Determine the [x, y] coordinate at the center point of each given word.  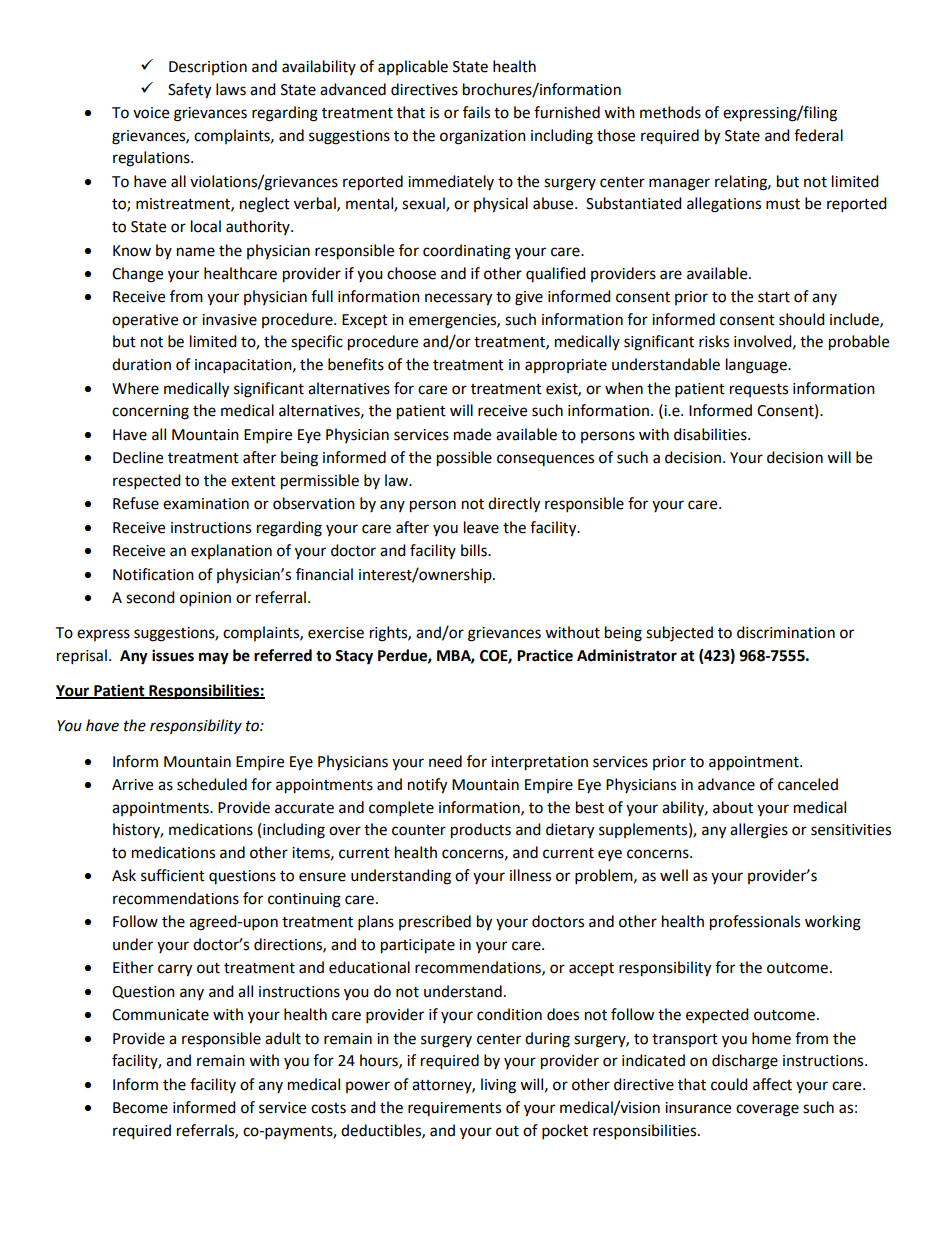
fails [476, 112]
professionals [755, 923]
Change [137, 275]
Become [140, 1108]
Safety [189, 91]
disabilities [711, 434]
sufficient [173, 875]
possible [464, 459]
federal [818, 135]
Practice [545, 655]
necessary [458, 299]
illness [530, 875]
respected [147, 482]
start [774, 297]
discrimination [786, 632]
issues [173, 655]
